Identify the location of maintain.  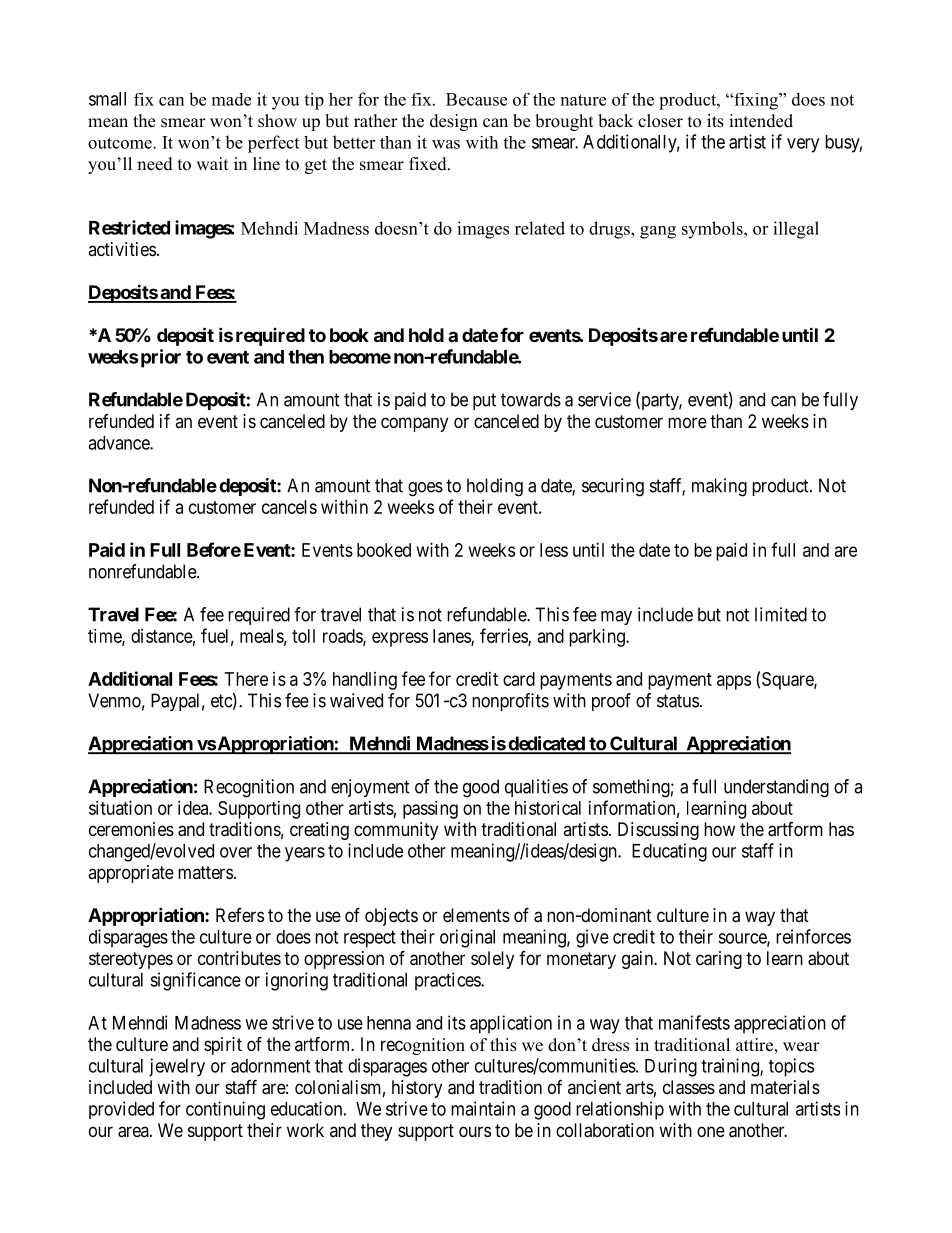
(483, 1108).
